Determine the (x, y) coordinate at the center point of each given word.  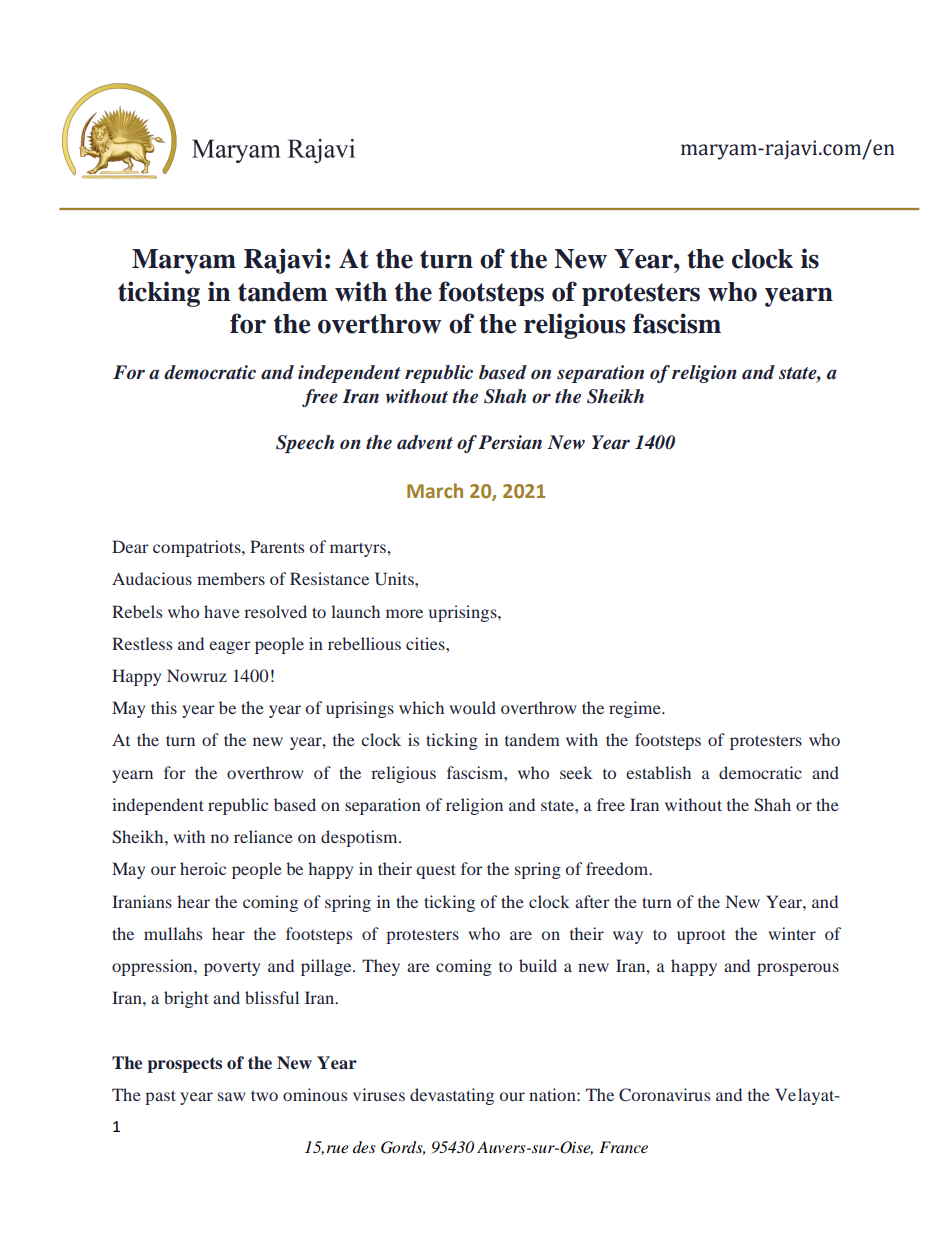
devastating (452, 1096)
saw (231, 1096)
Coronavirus (664, 1095)
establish (658, 772)
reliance (263, 836)
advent (425, 442)
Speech (305, 444)
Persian (510, 442)
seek (576, 772)
